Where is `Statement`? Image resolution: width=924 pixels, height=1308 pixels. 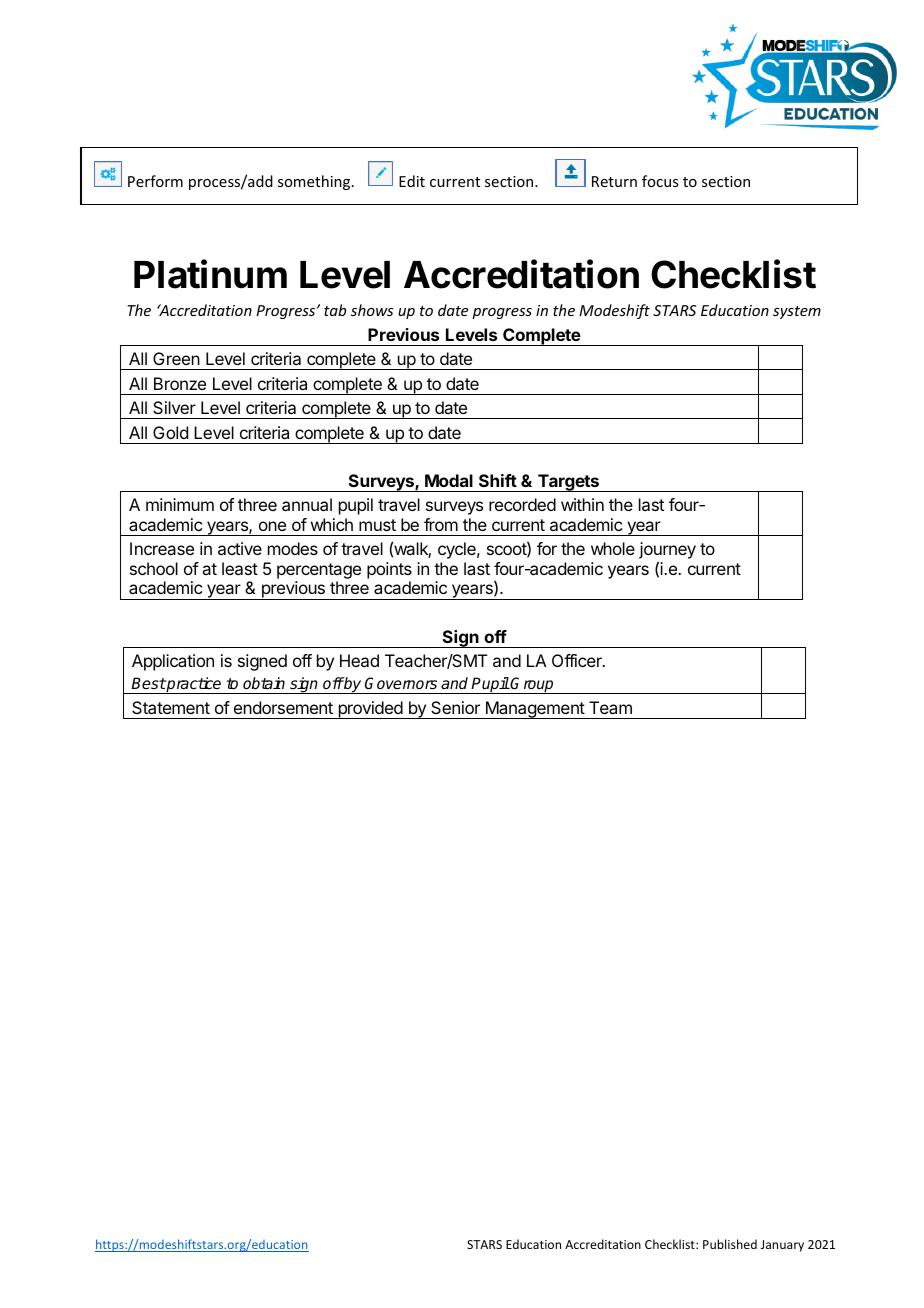 Statement is located at coordinates (171, 707).
